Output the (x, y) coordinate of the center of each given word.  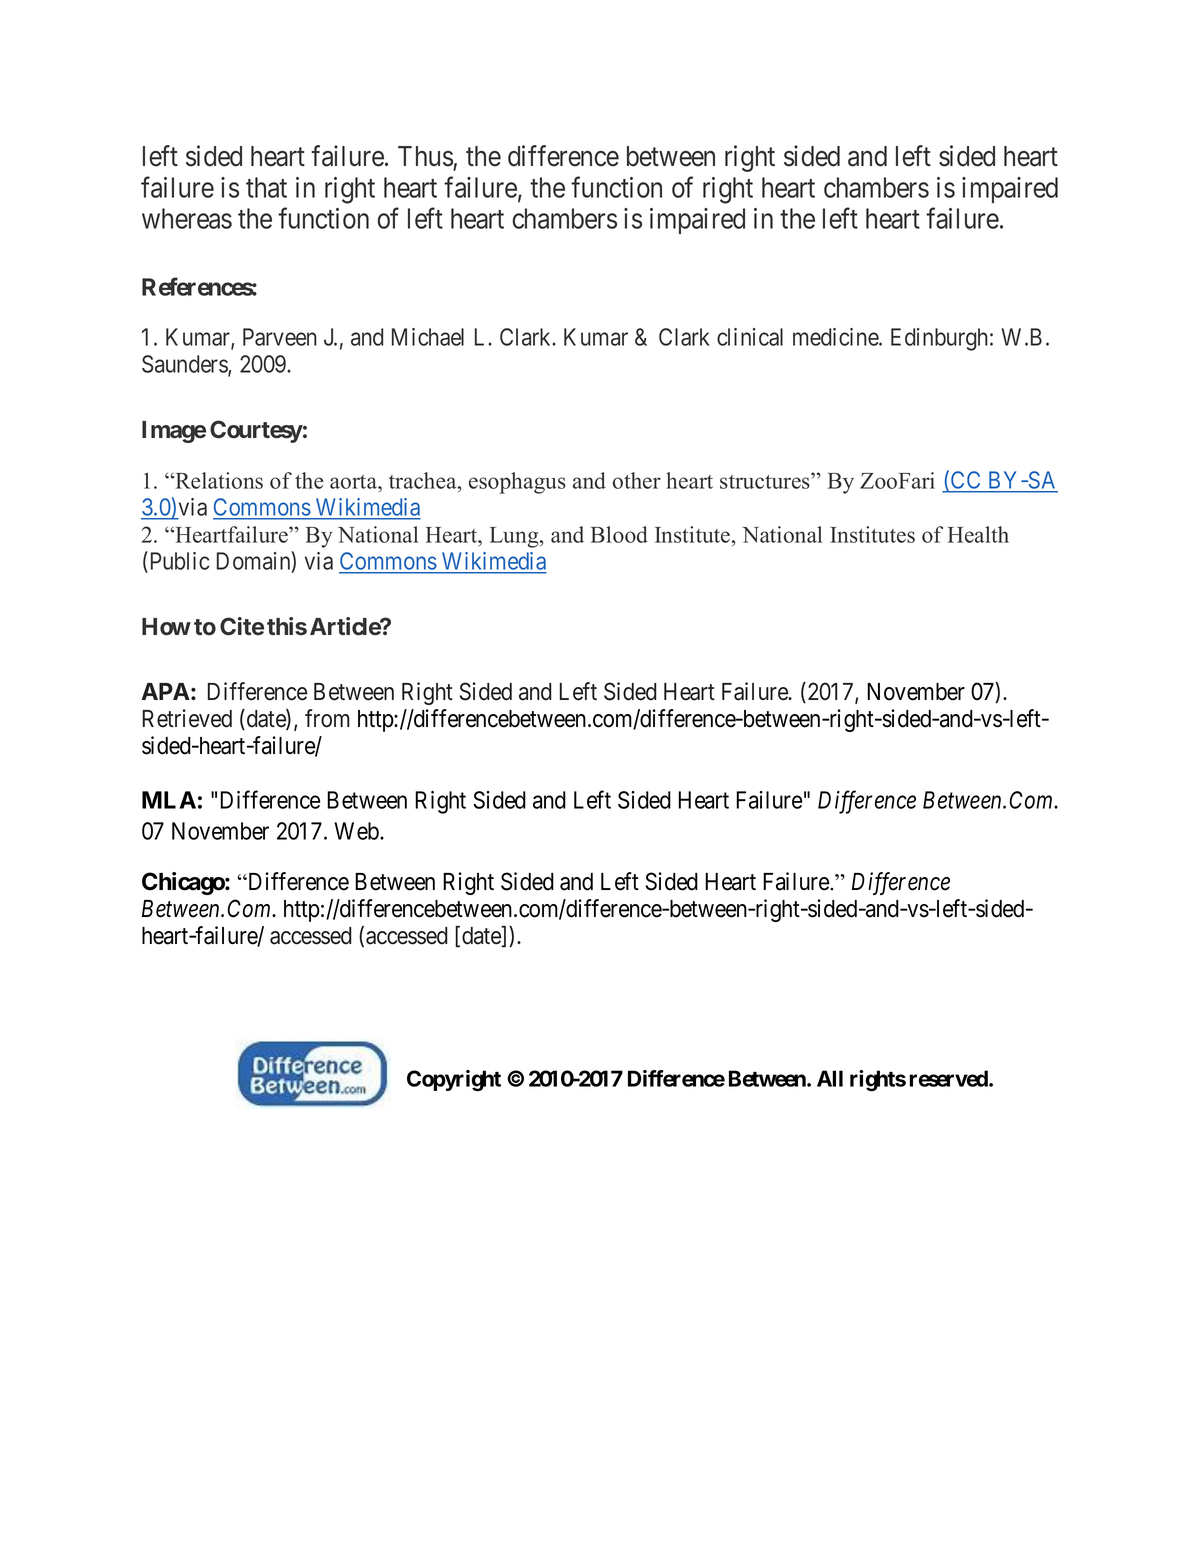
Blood (619, 534)
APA (165, 691)
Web (357, 831)
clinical (750, 337)
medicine (836, 337)
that (266, 187)
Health (978, 534)
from (327, 718)
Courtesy (256, 431)
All (830, 1078)
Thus (425, 156)
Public (178, 560)
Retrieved (187, 718)
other (637, 480)
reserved (949, 1078)
